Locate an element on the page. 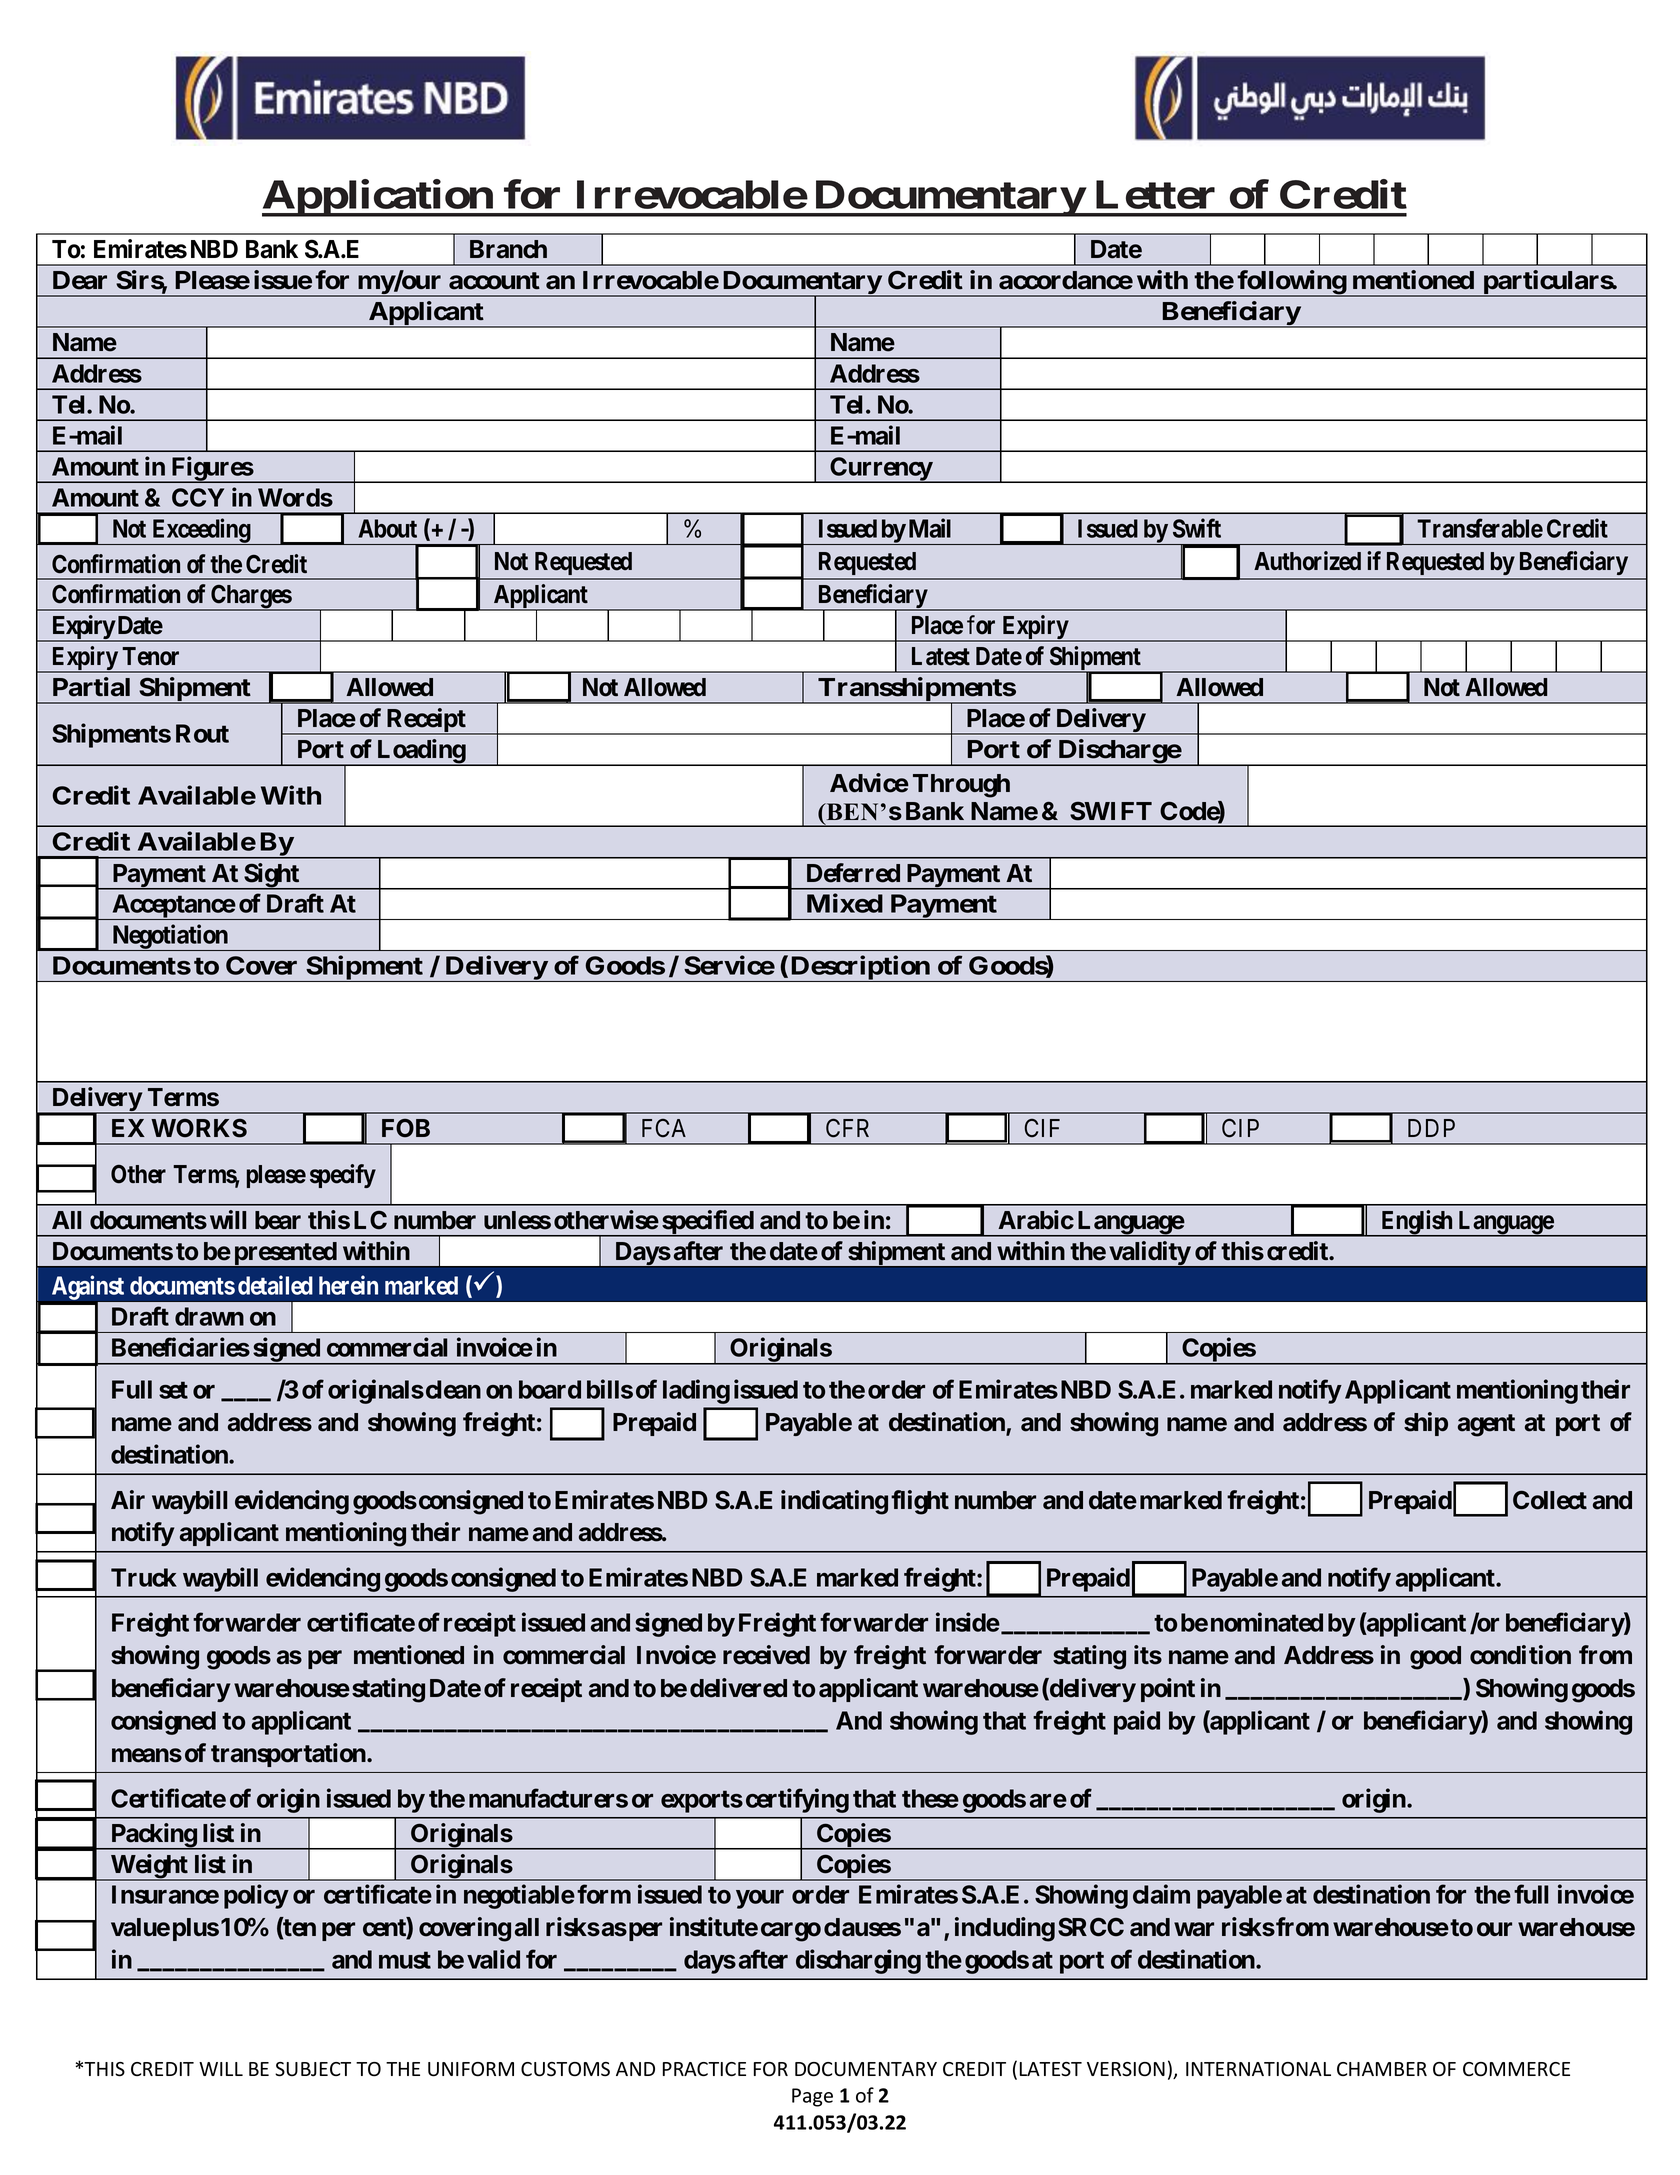 The height and width of the document is (2175, 1680). Branch is located at coordinates (508, 249).
